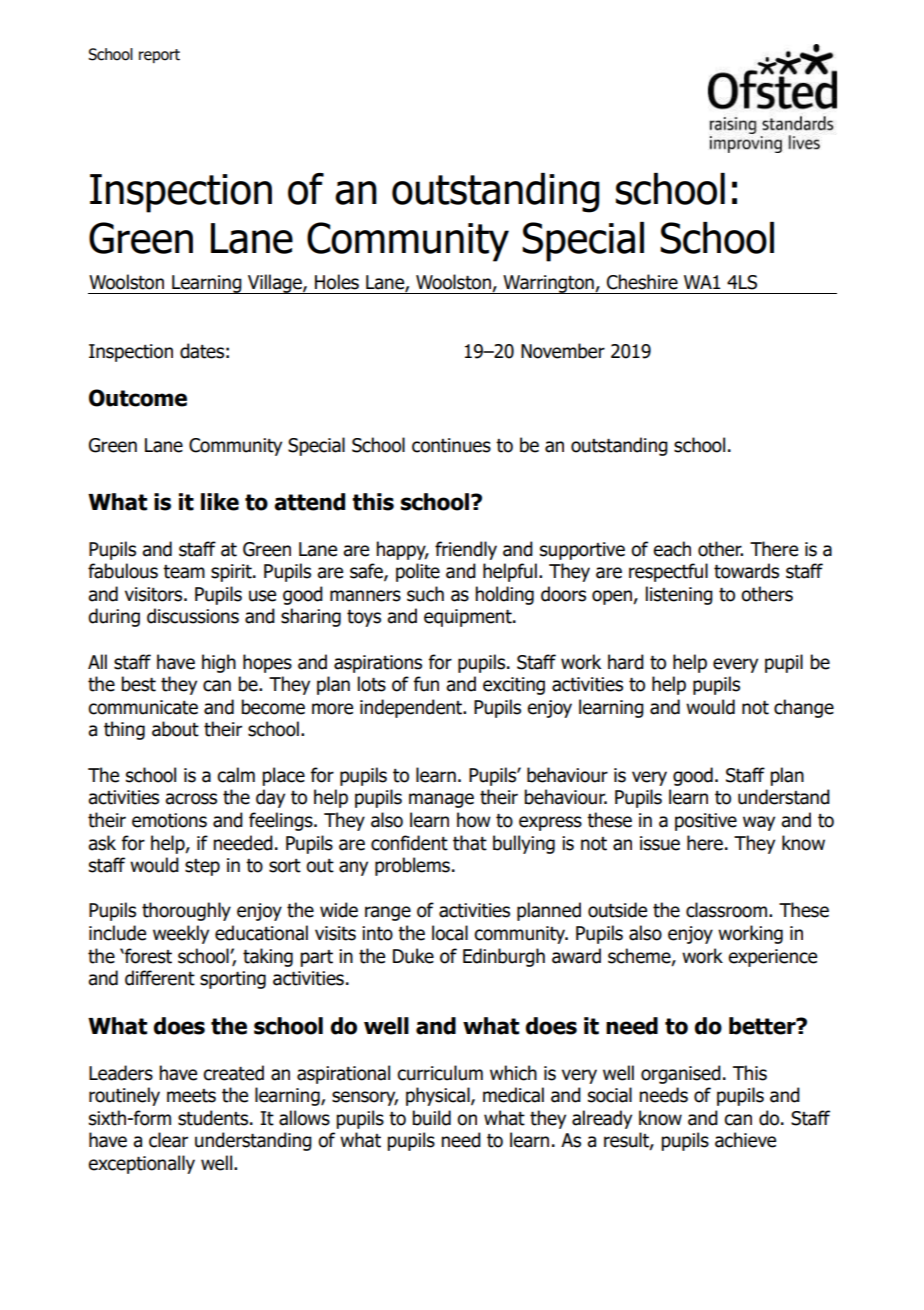 This image has width=924, height=1310. I want to click on Cheshire, so click(642, 282).
